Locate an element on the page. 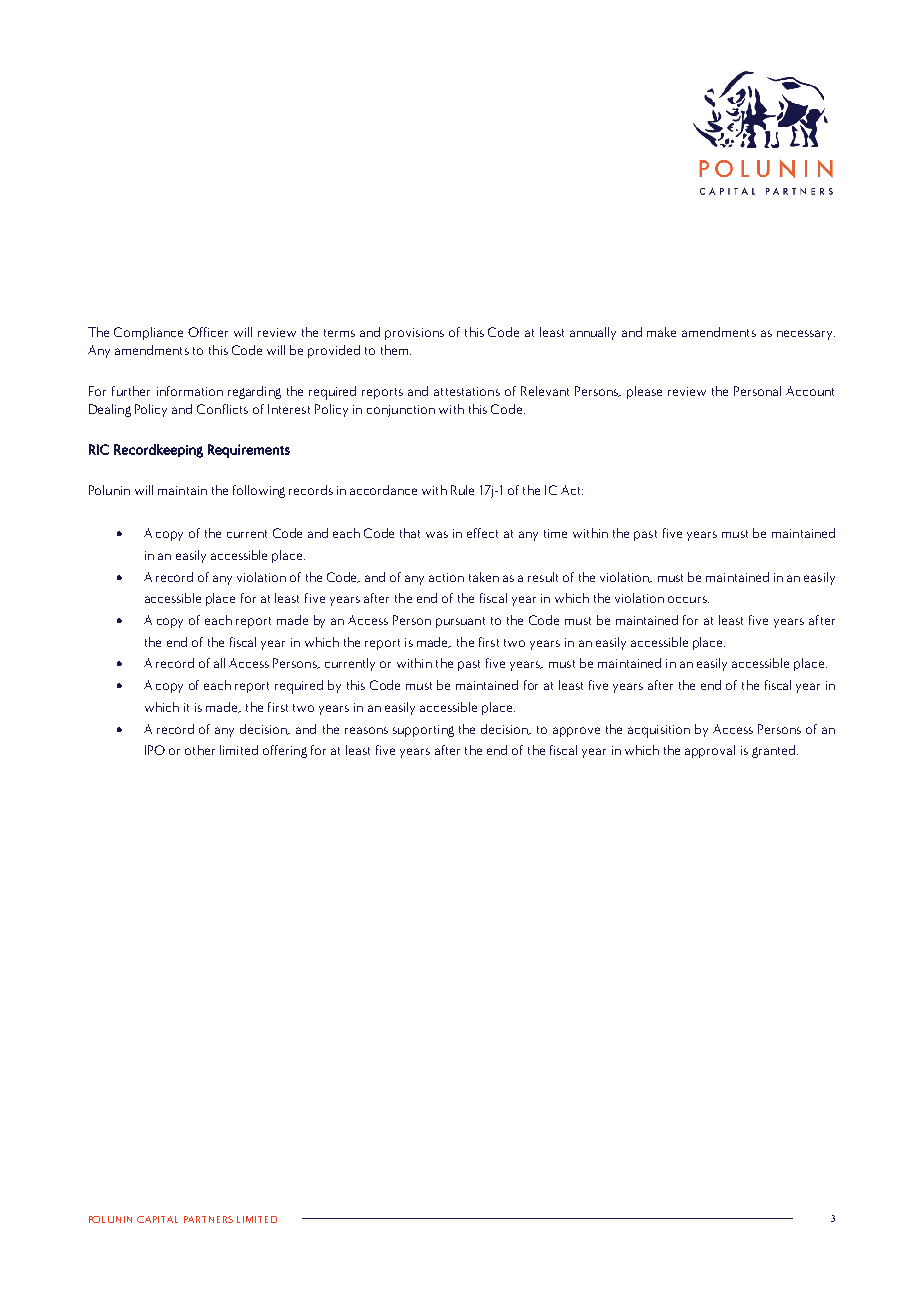  occurs is located at coordinates (688, 599).
